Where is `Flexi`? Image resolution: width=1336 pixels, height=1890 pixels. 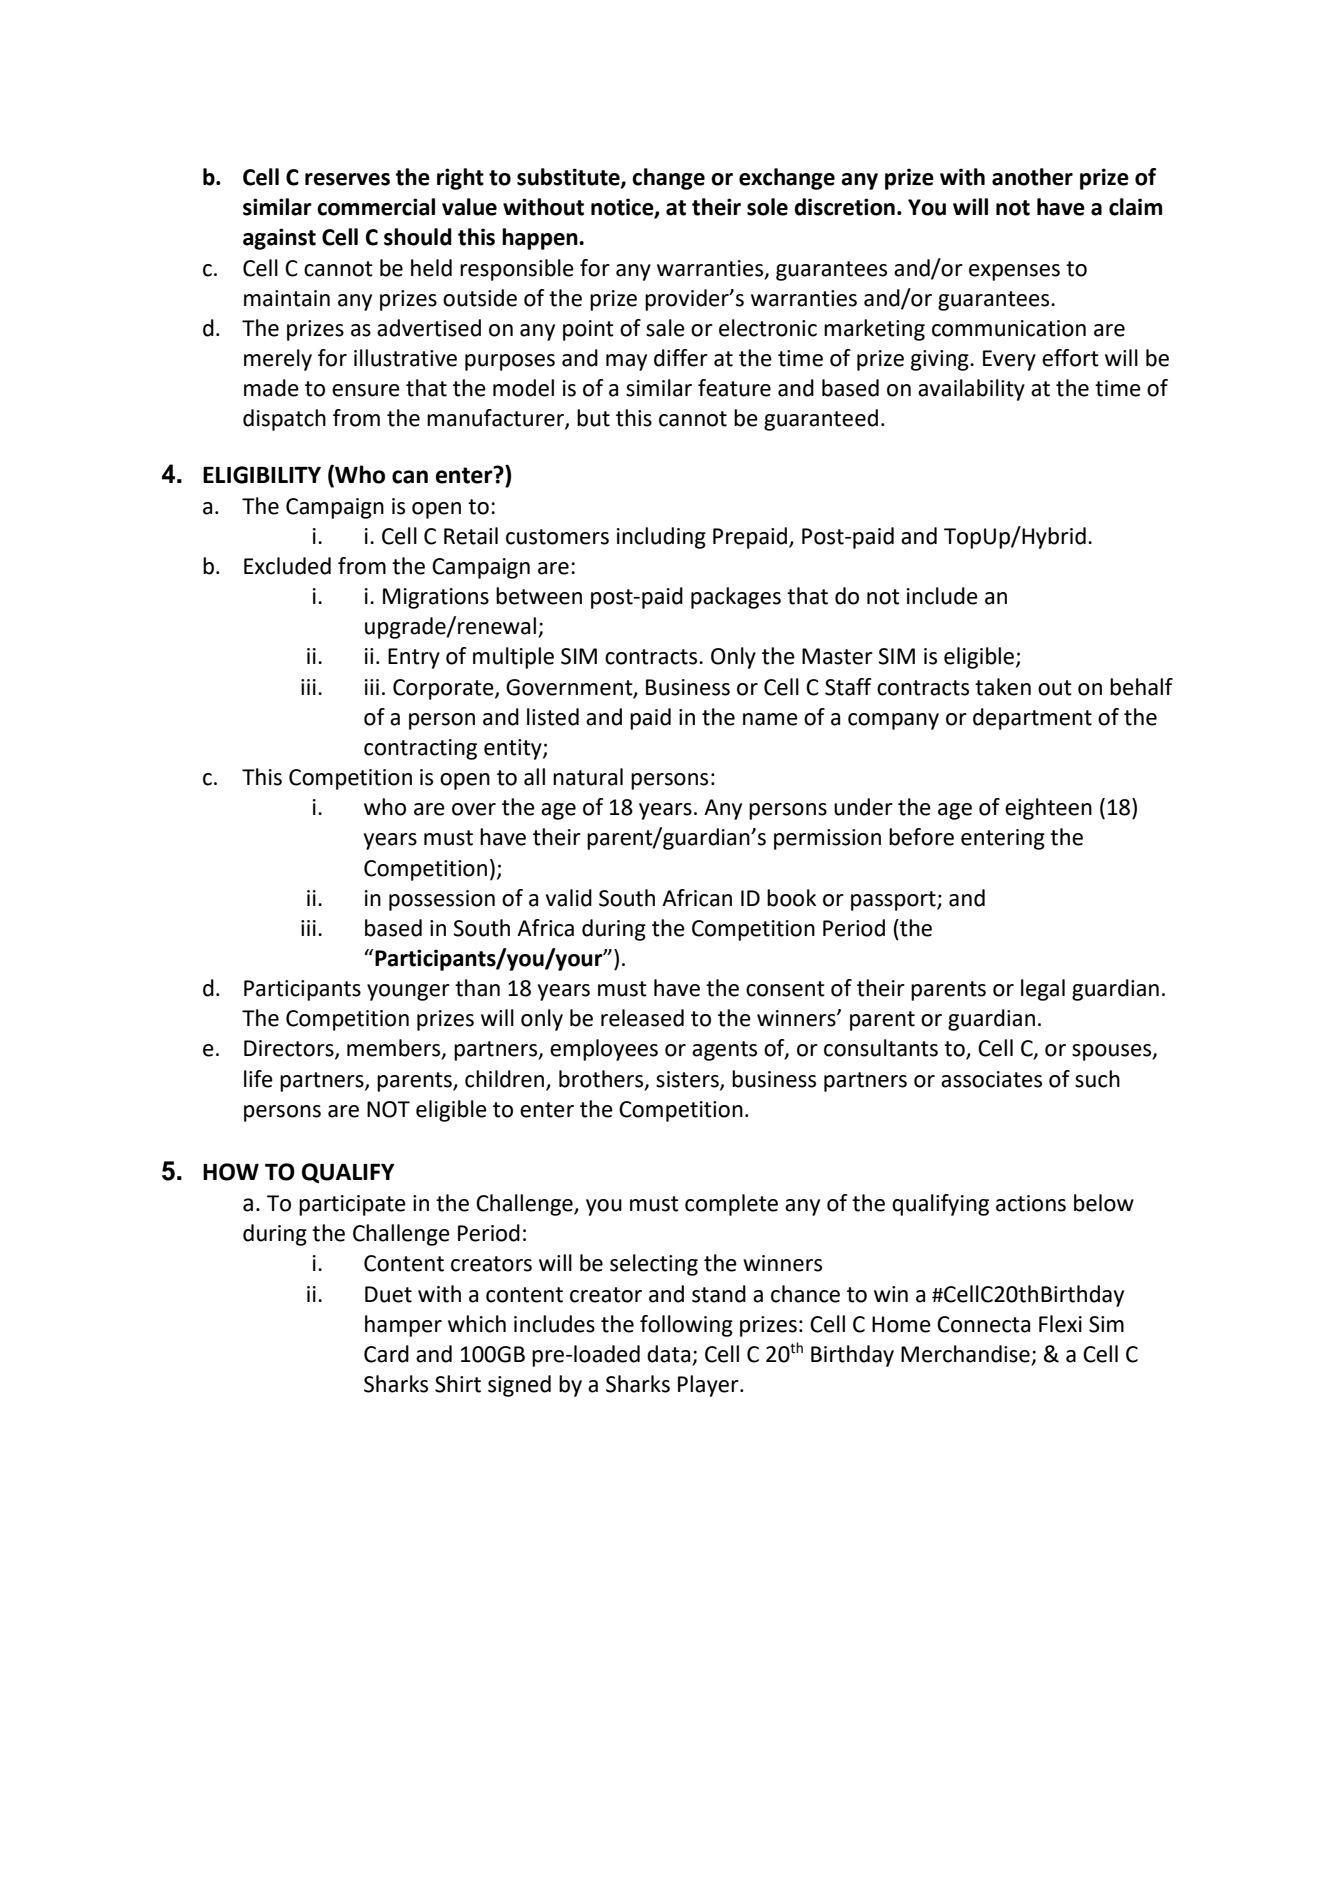
Flexi is located at coordinates (1060, 1324).
